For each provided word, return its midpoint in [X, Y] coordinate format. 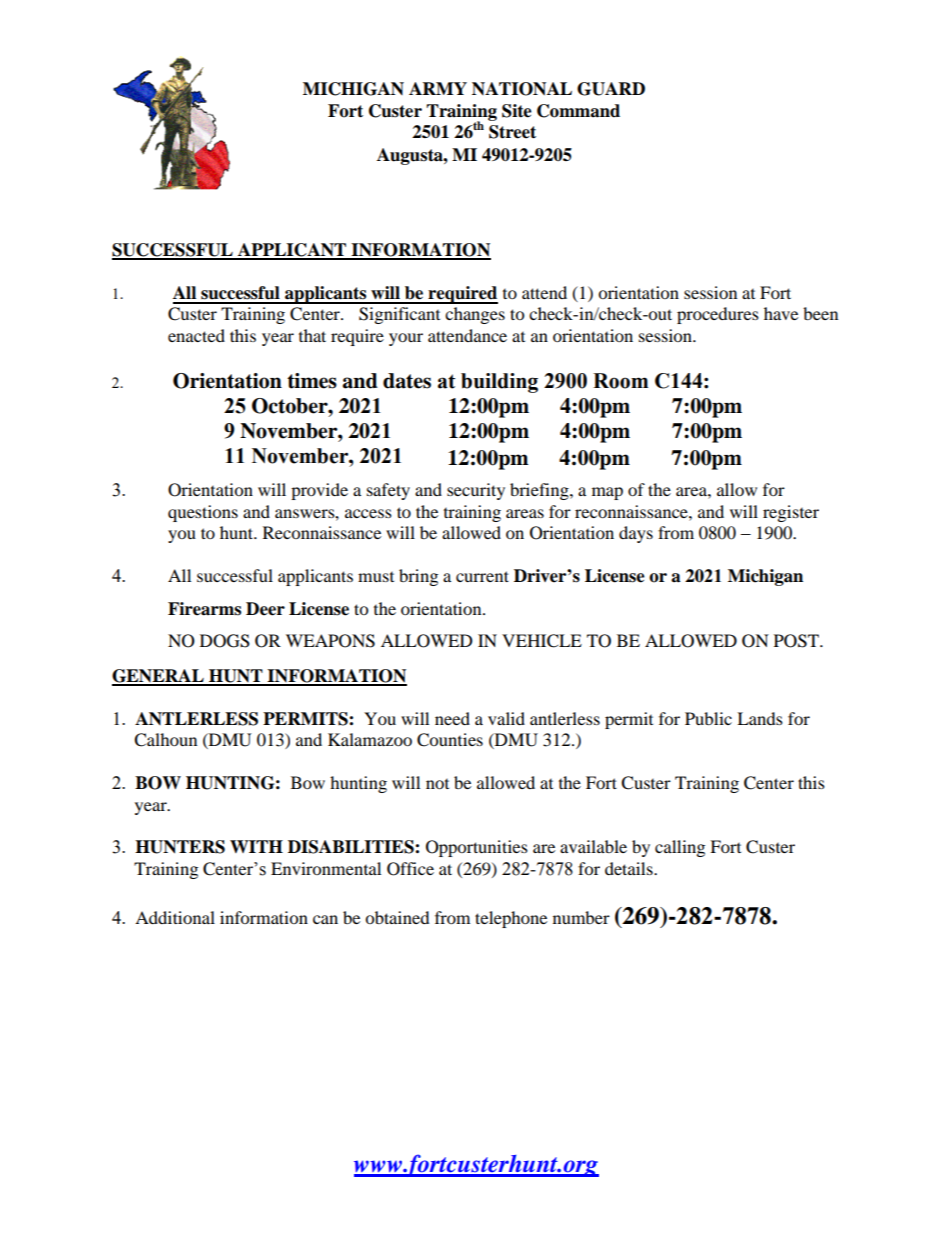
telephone [511, 919]
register [791, 513]
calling [680, 848]
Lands [760, 718]
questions [203, 513]
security [476, 491]
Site [517, 111]
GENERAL [159, 677]
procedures [718, 315]
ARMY [438, 88]
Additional [175, 917]
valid [506, 718]
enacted [196, 335]
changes [475, 315]
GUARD [611, 89]
